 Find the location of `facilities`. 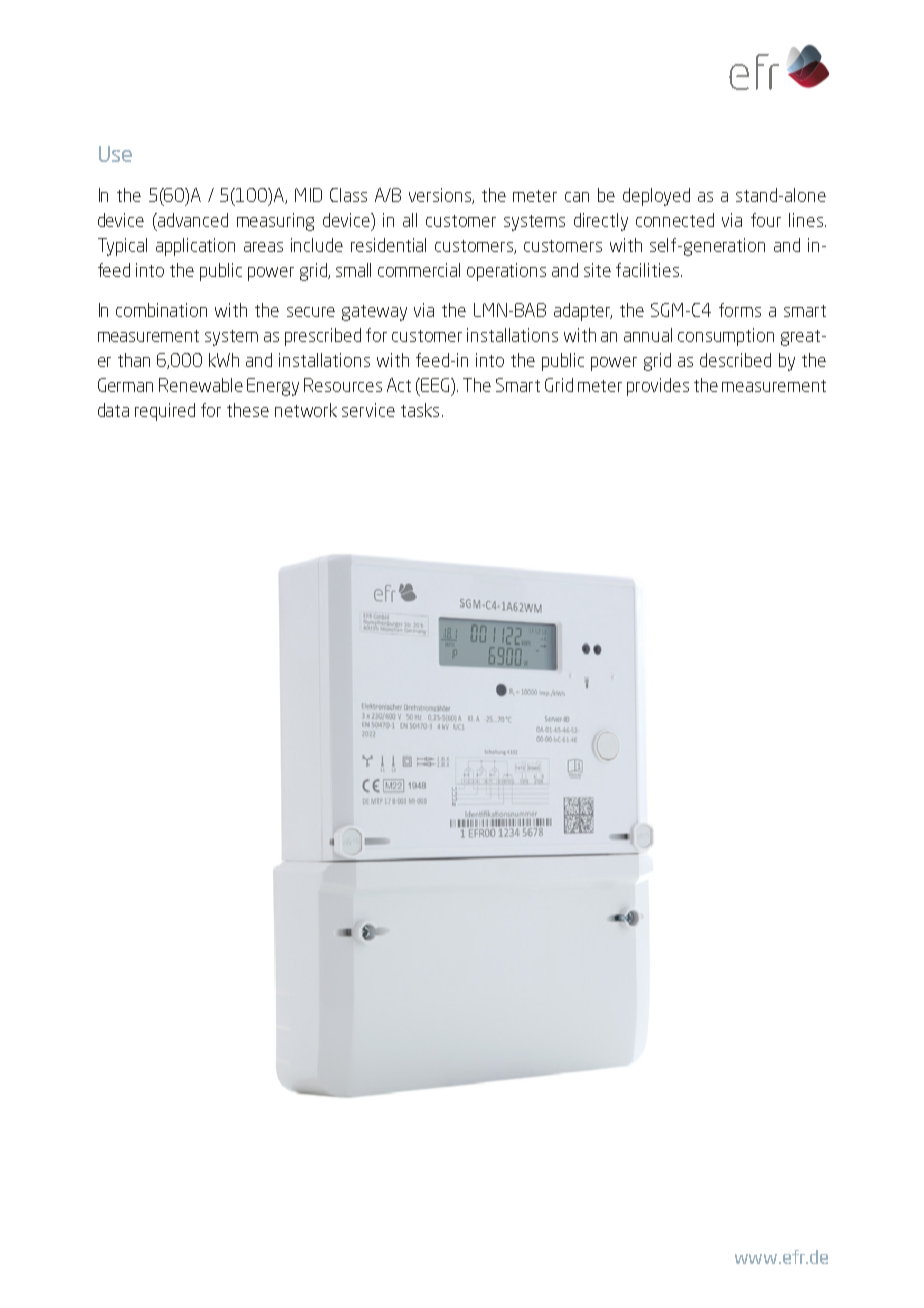

facilities is located at coordinates (649, 270).
